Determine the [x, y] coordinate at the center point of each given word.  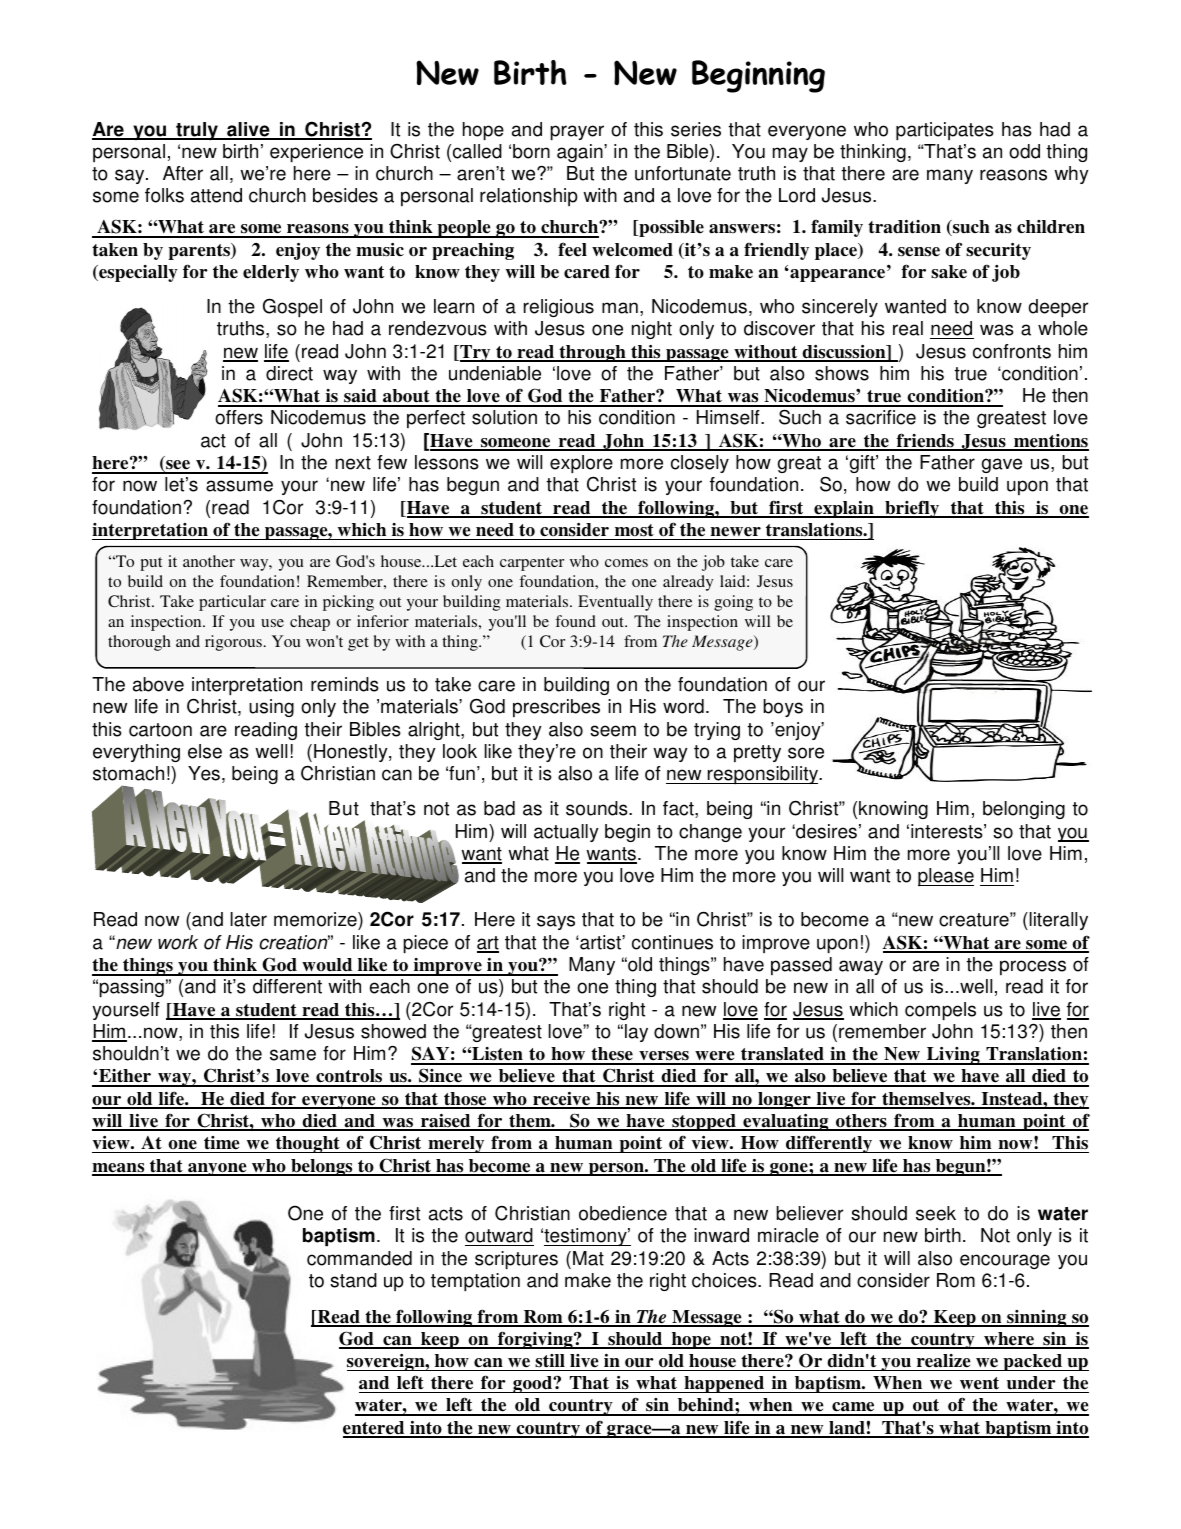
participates [945, 131]
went [979, 1383]
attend [216, 195]
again [581, 153]
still [550, 1361]
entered [375, 1429]
